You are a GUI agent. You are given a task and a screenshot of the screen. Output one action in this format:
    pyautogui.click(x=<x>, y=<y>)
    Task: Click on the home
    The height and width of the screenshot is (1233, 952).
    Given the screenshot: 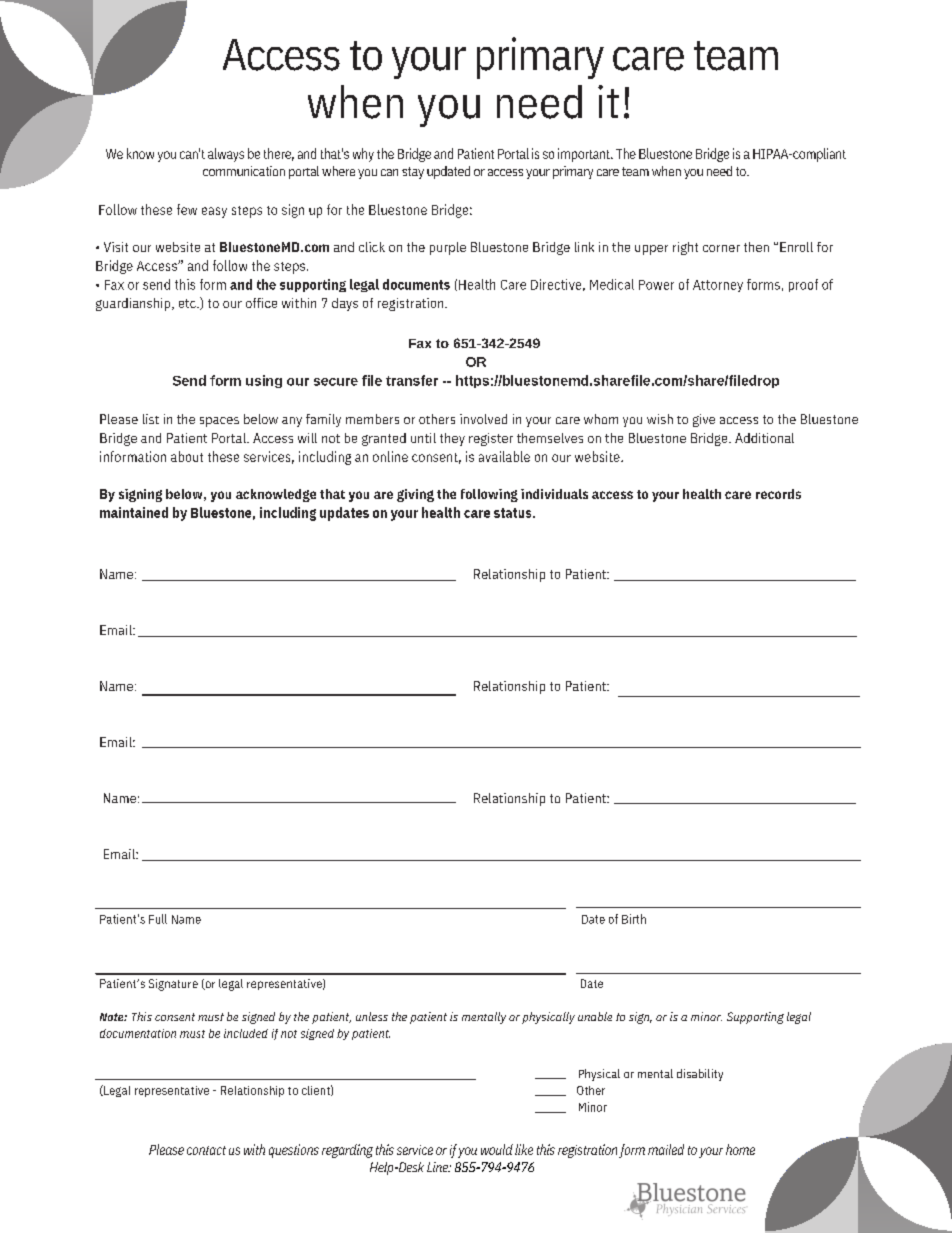 What is the action you would take?
    pyautogui.click(x=740, y=1149)
